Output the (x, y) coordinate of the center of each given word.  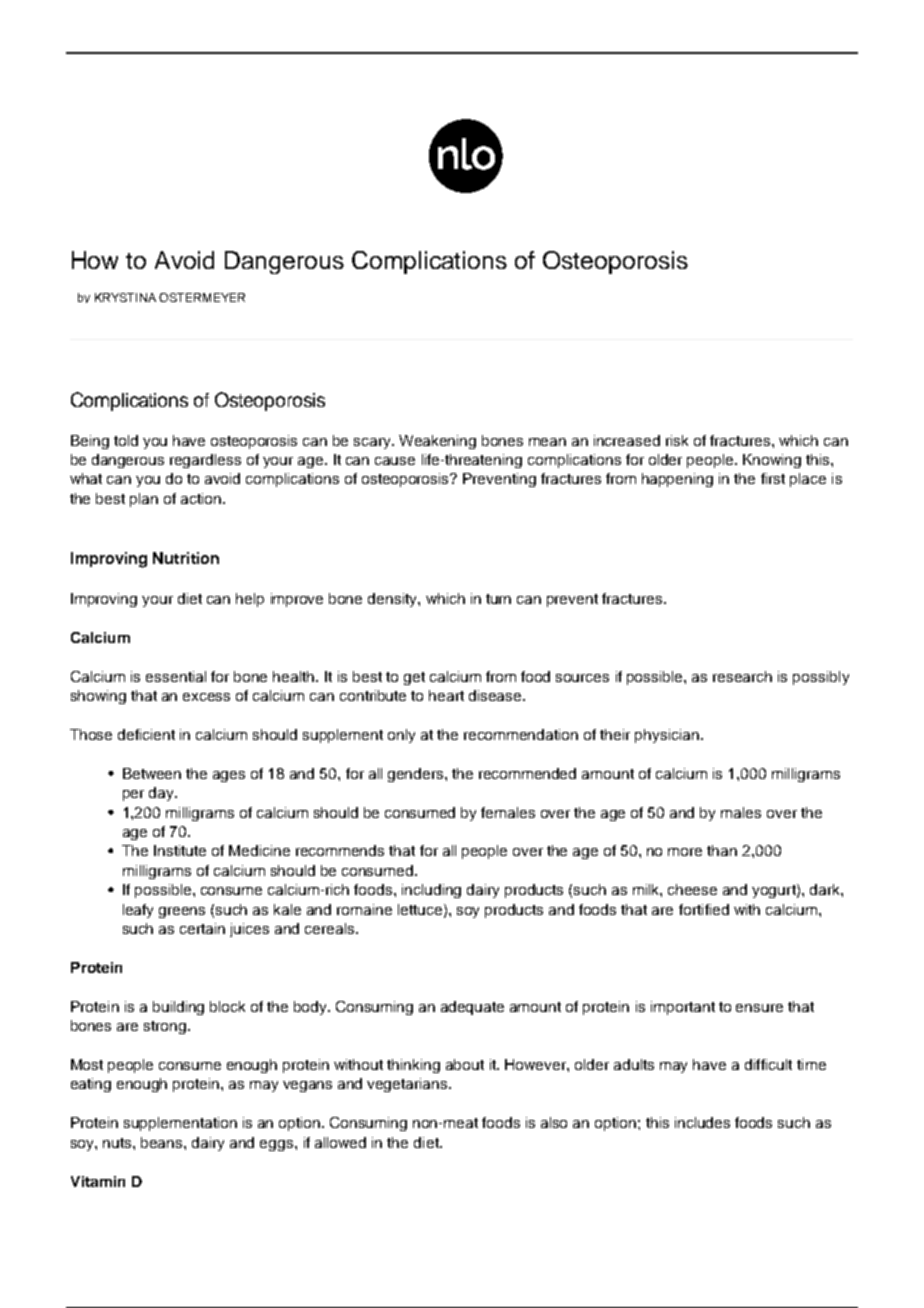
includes (702, 1122)
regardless (205, 461)
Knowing (772, 461)
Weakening (437, 442)
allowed (340, 1142)
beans (163, 1142)
